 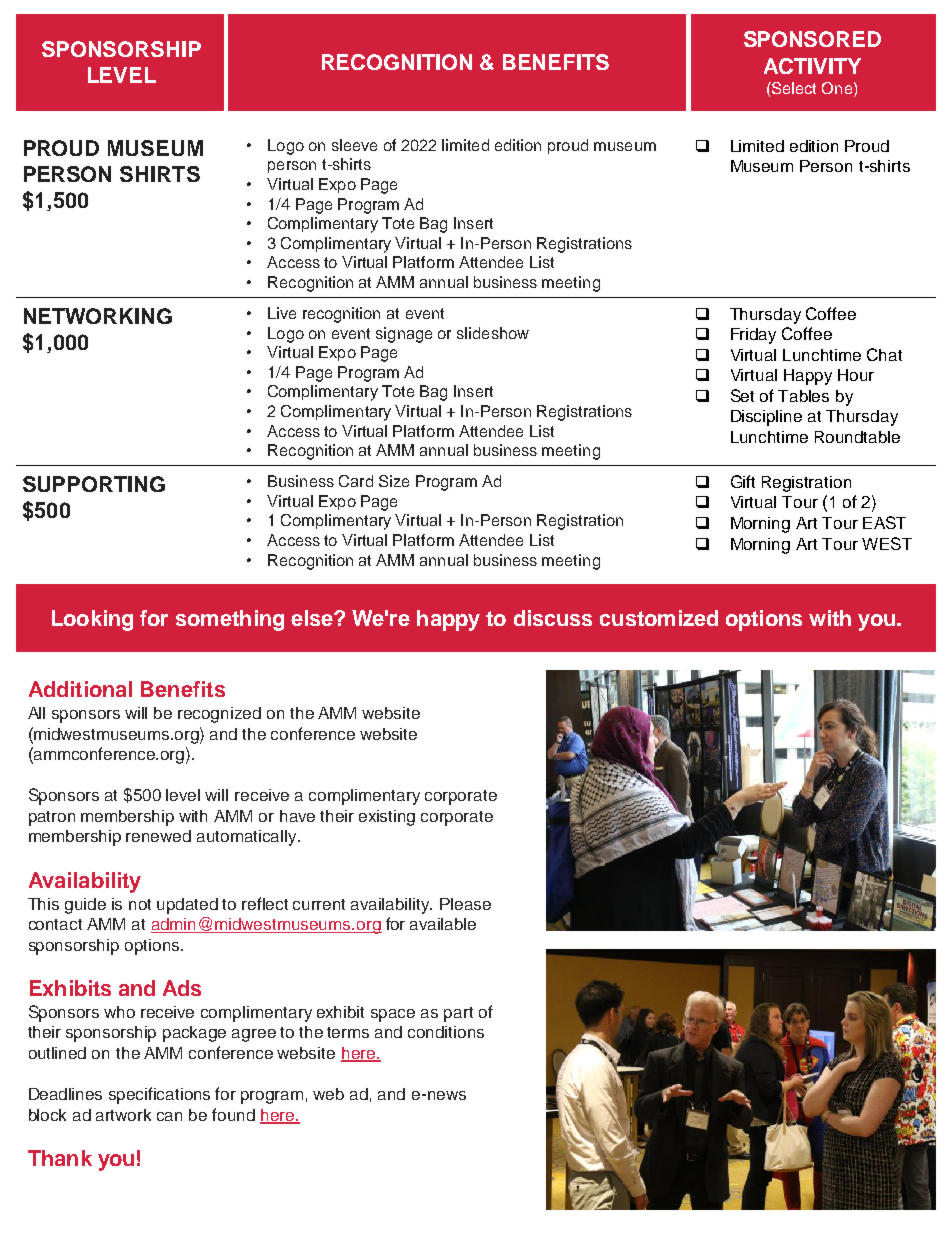 I want to click on sleeve, so click(x=354, y=145).
